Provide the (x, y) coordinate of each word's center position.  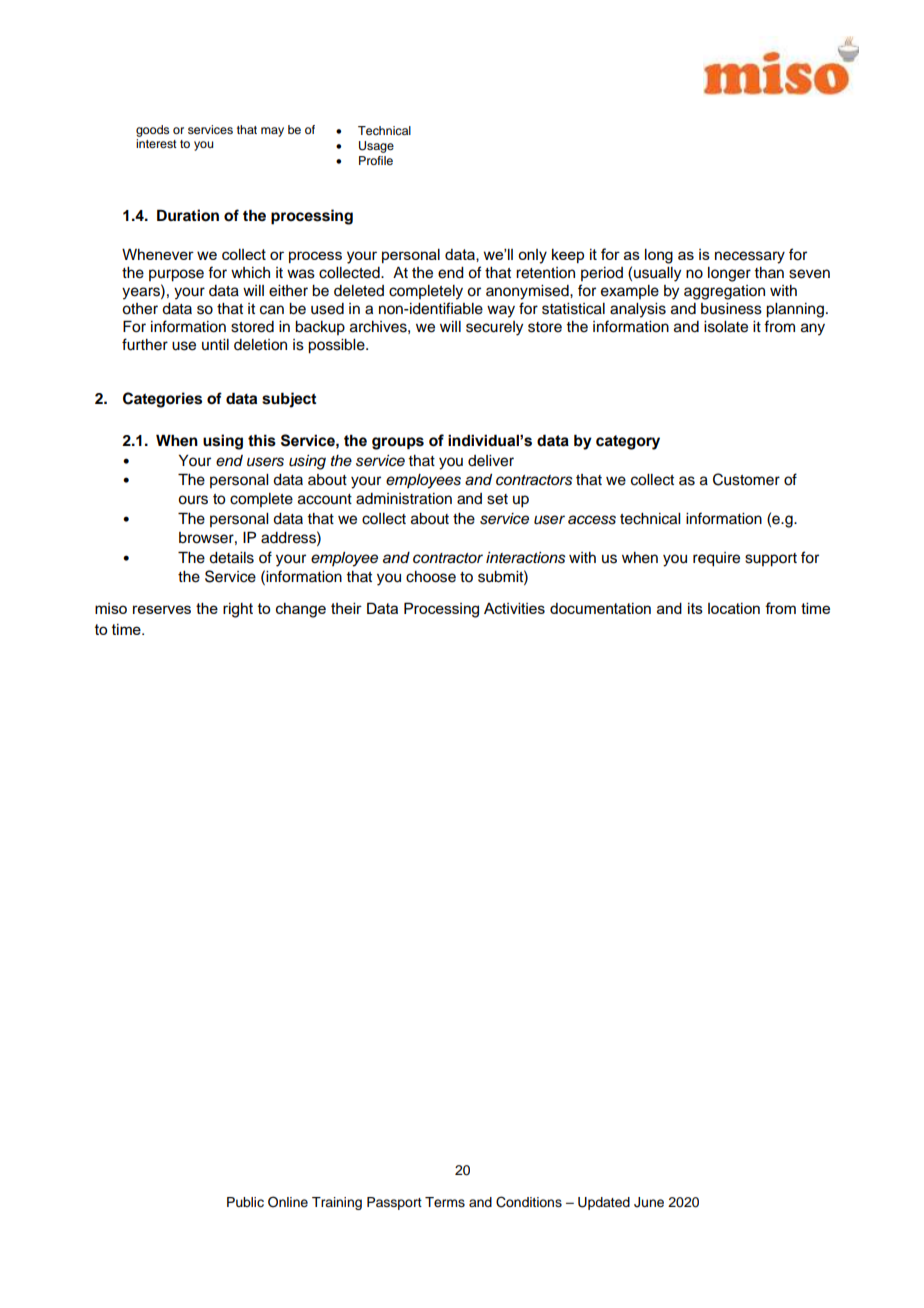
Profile (376, 160)
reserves (162, 609)
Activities (514, 608)
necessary (750, 257)
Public (245, 1202)
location (734, 608)
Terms (445, 1202)
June (649, 1202)
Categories (162, 400)
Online (288, 1202)
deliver (491, 461)
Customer (746, 479)
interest (156, 143)
